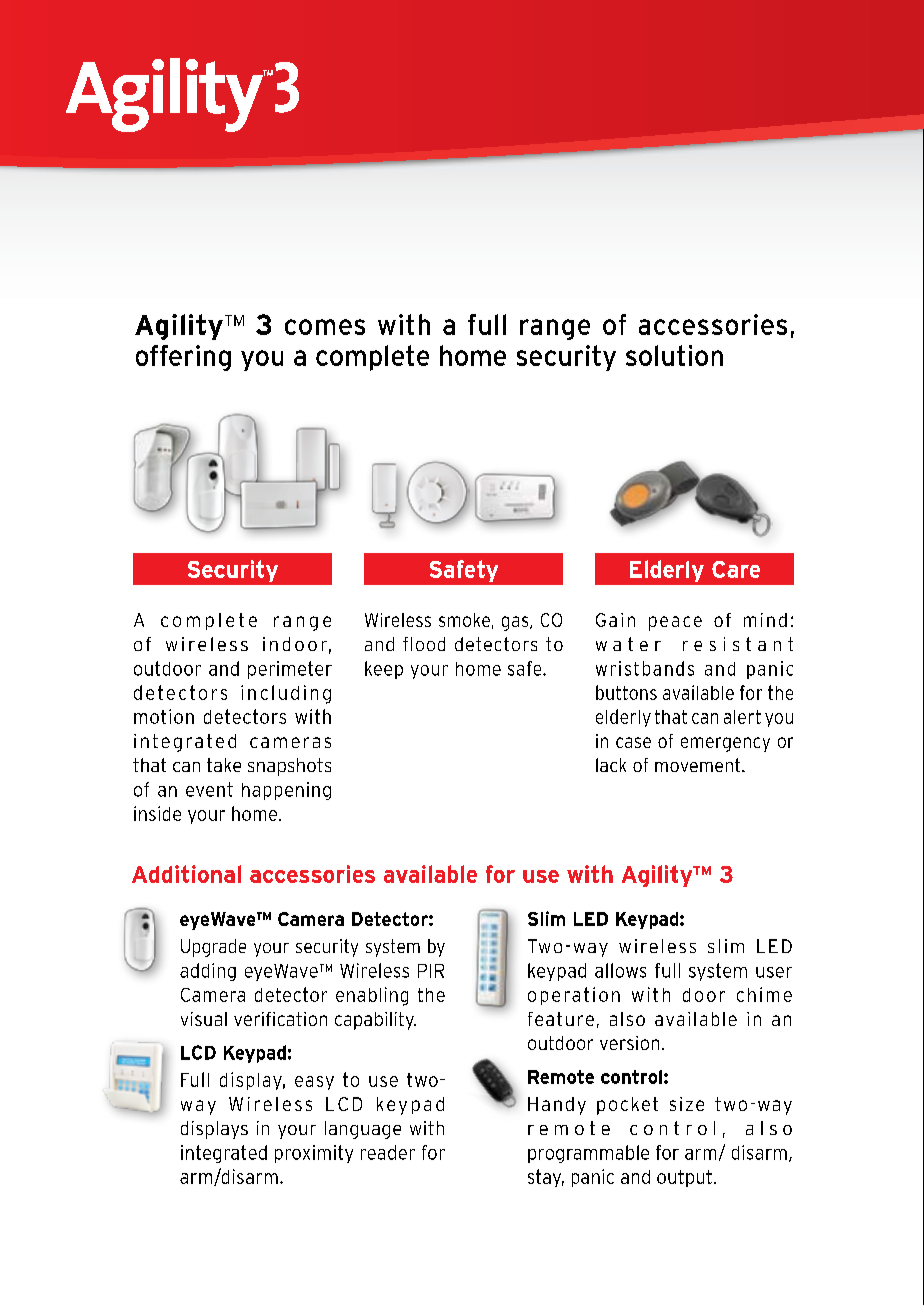 The height and width of the screenshot is (1311, 924). I want to click on movement, so click(699, 765).
